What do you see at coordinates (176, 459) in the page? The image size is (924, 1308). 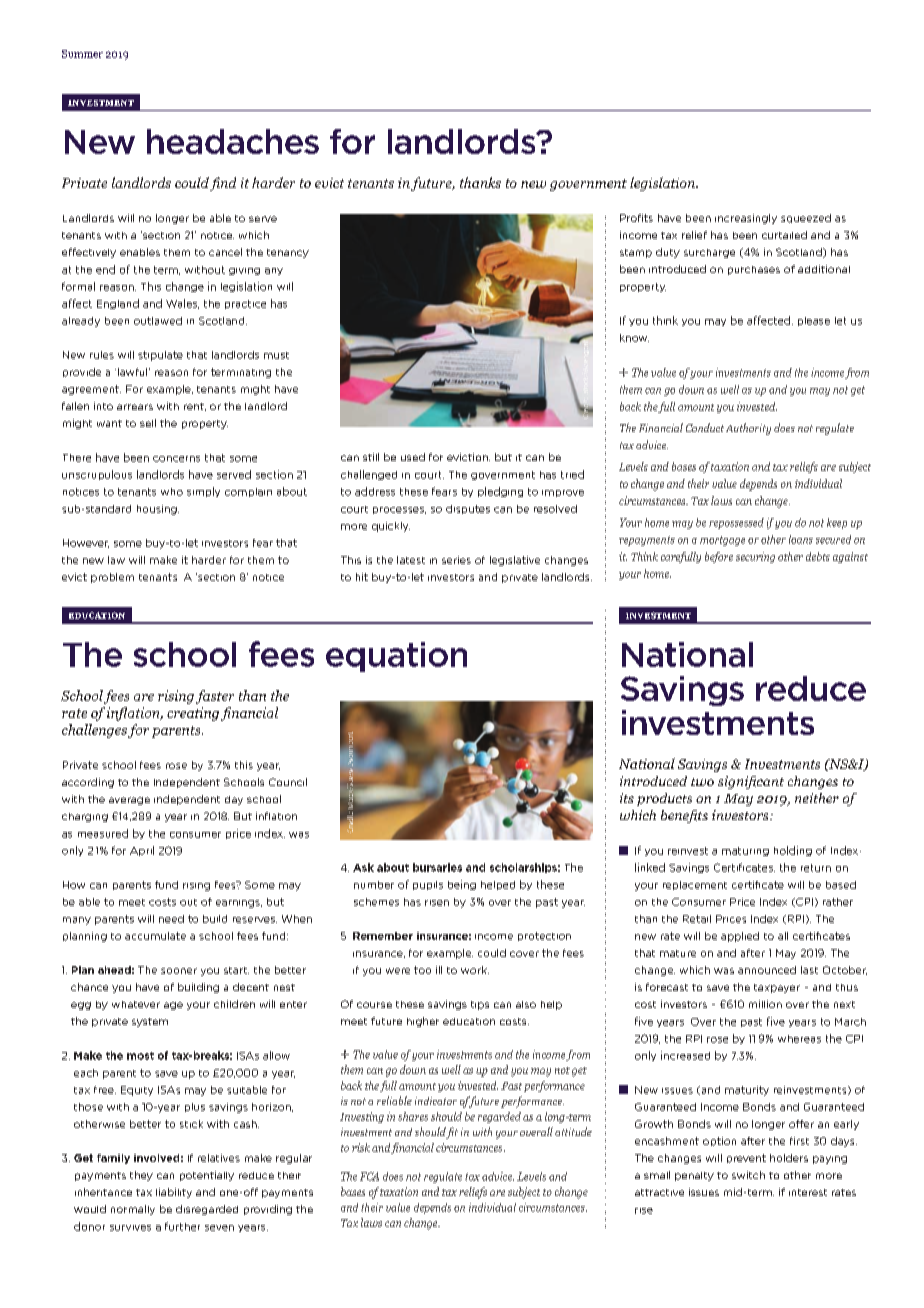 I see `concerns` at bounding box center [176, 459].
